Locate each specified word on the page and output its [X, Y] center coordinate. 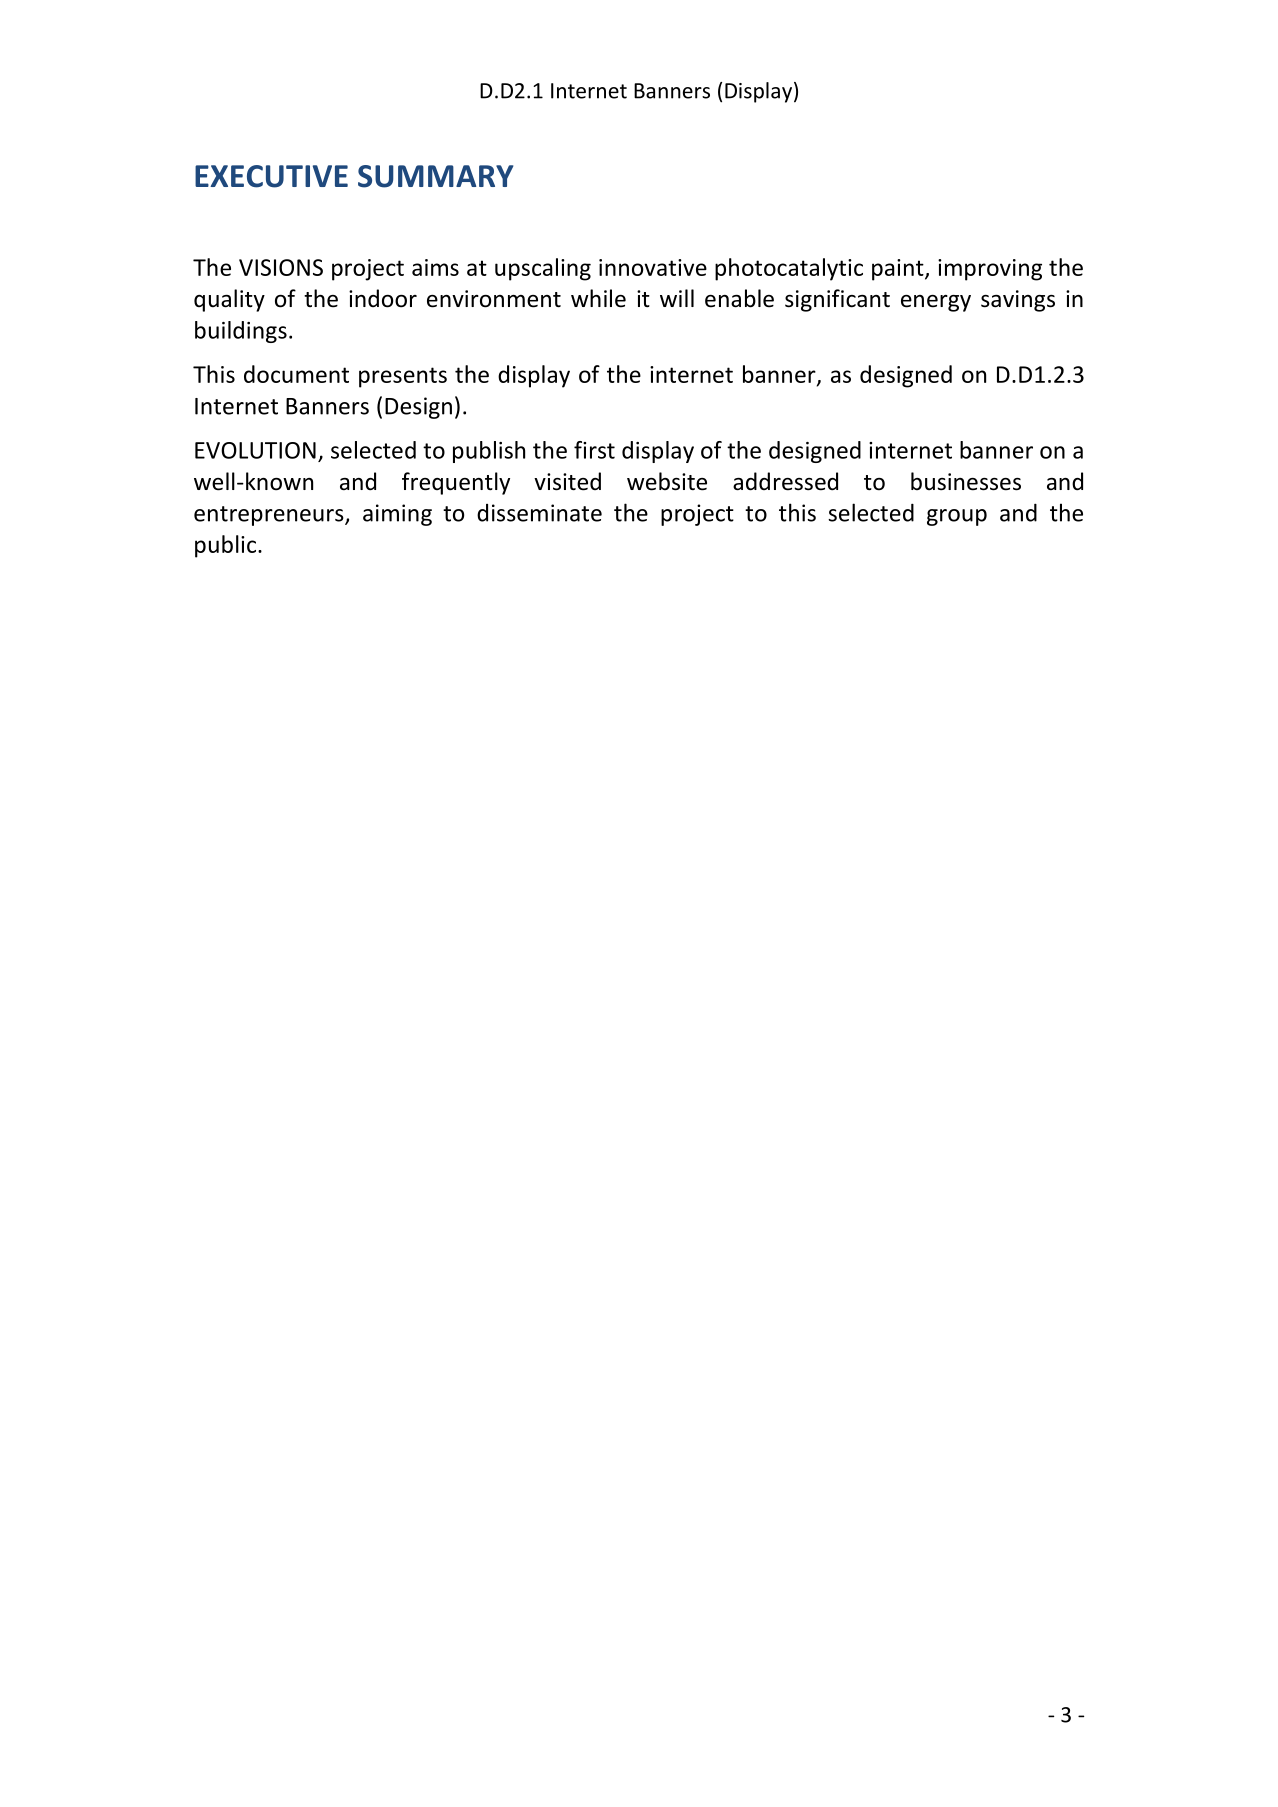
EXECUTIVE [271, 176]
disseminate [539, 513]
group [957, 517]
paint [899, 270]
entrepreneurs [270, 516]
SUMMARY [435, 176]
